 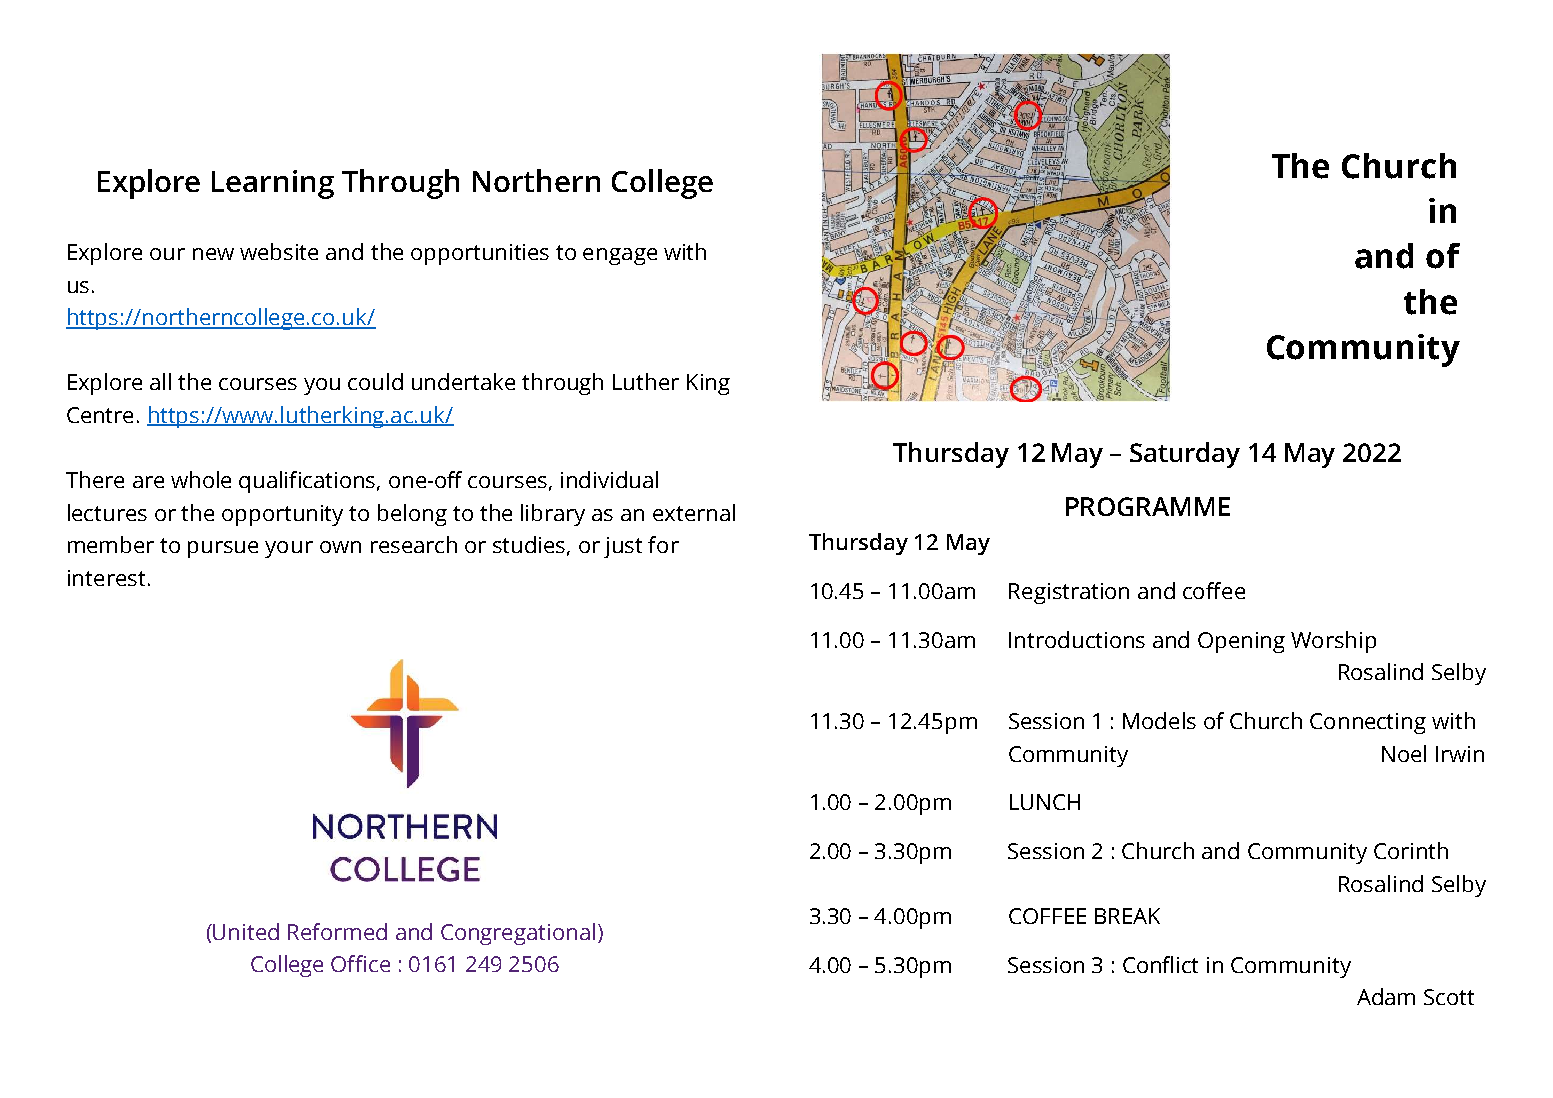 What do you see at coordinates (480, 254) in the screenshot?
I see `opportunities` at bounding box center [480, 254].
